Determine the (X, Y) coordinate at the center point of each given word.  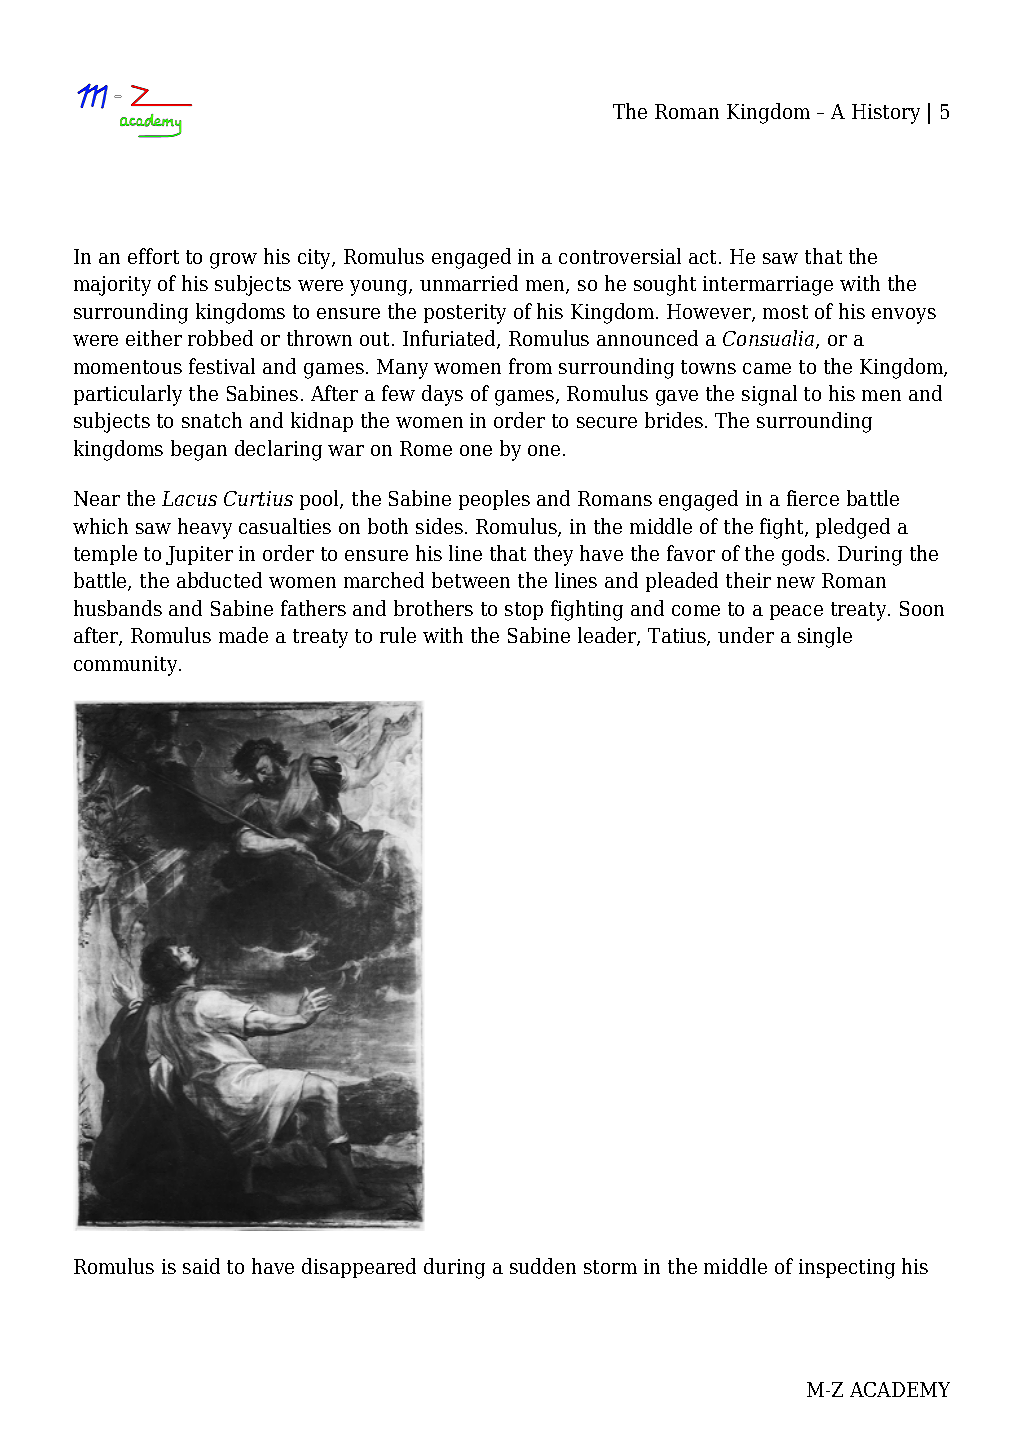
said (201, 1266)
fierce (813, 498)
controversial (620, 256)
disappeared (359, 1268)
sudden (543, 1266)
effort (153, 256)
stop (524, 611)
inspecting (847, 1269)
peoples (494, 500)
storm (610, 1267)
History (886, 114)
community (127, 666)
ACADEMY (900, 1389)
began (199, 450)
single (825, 637)
